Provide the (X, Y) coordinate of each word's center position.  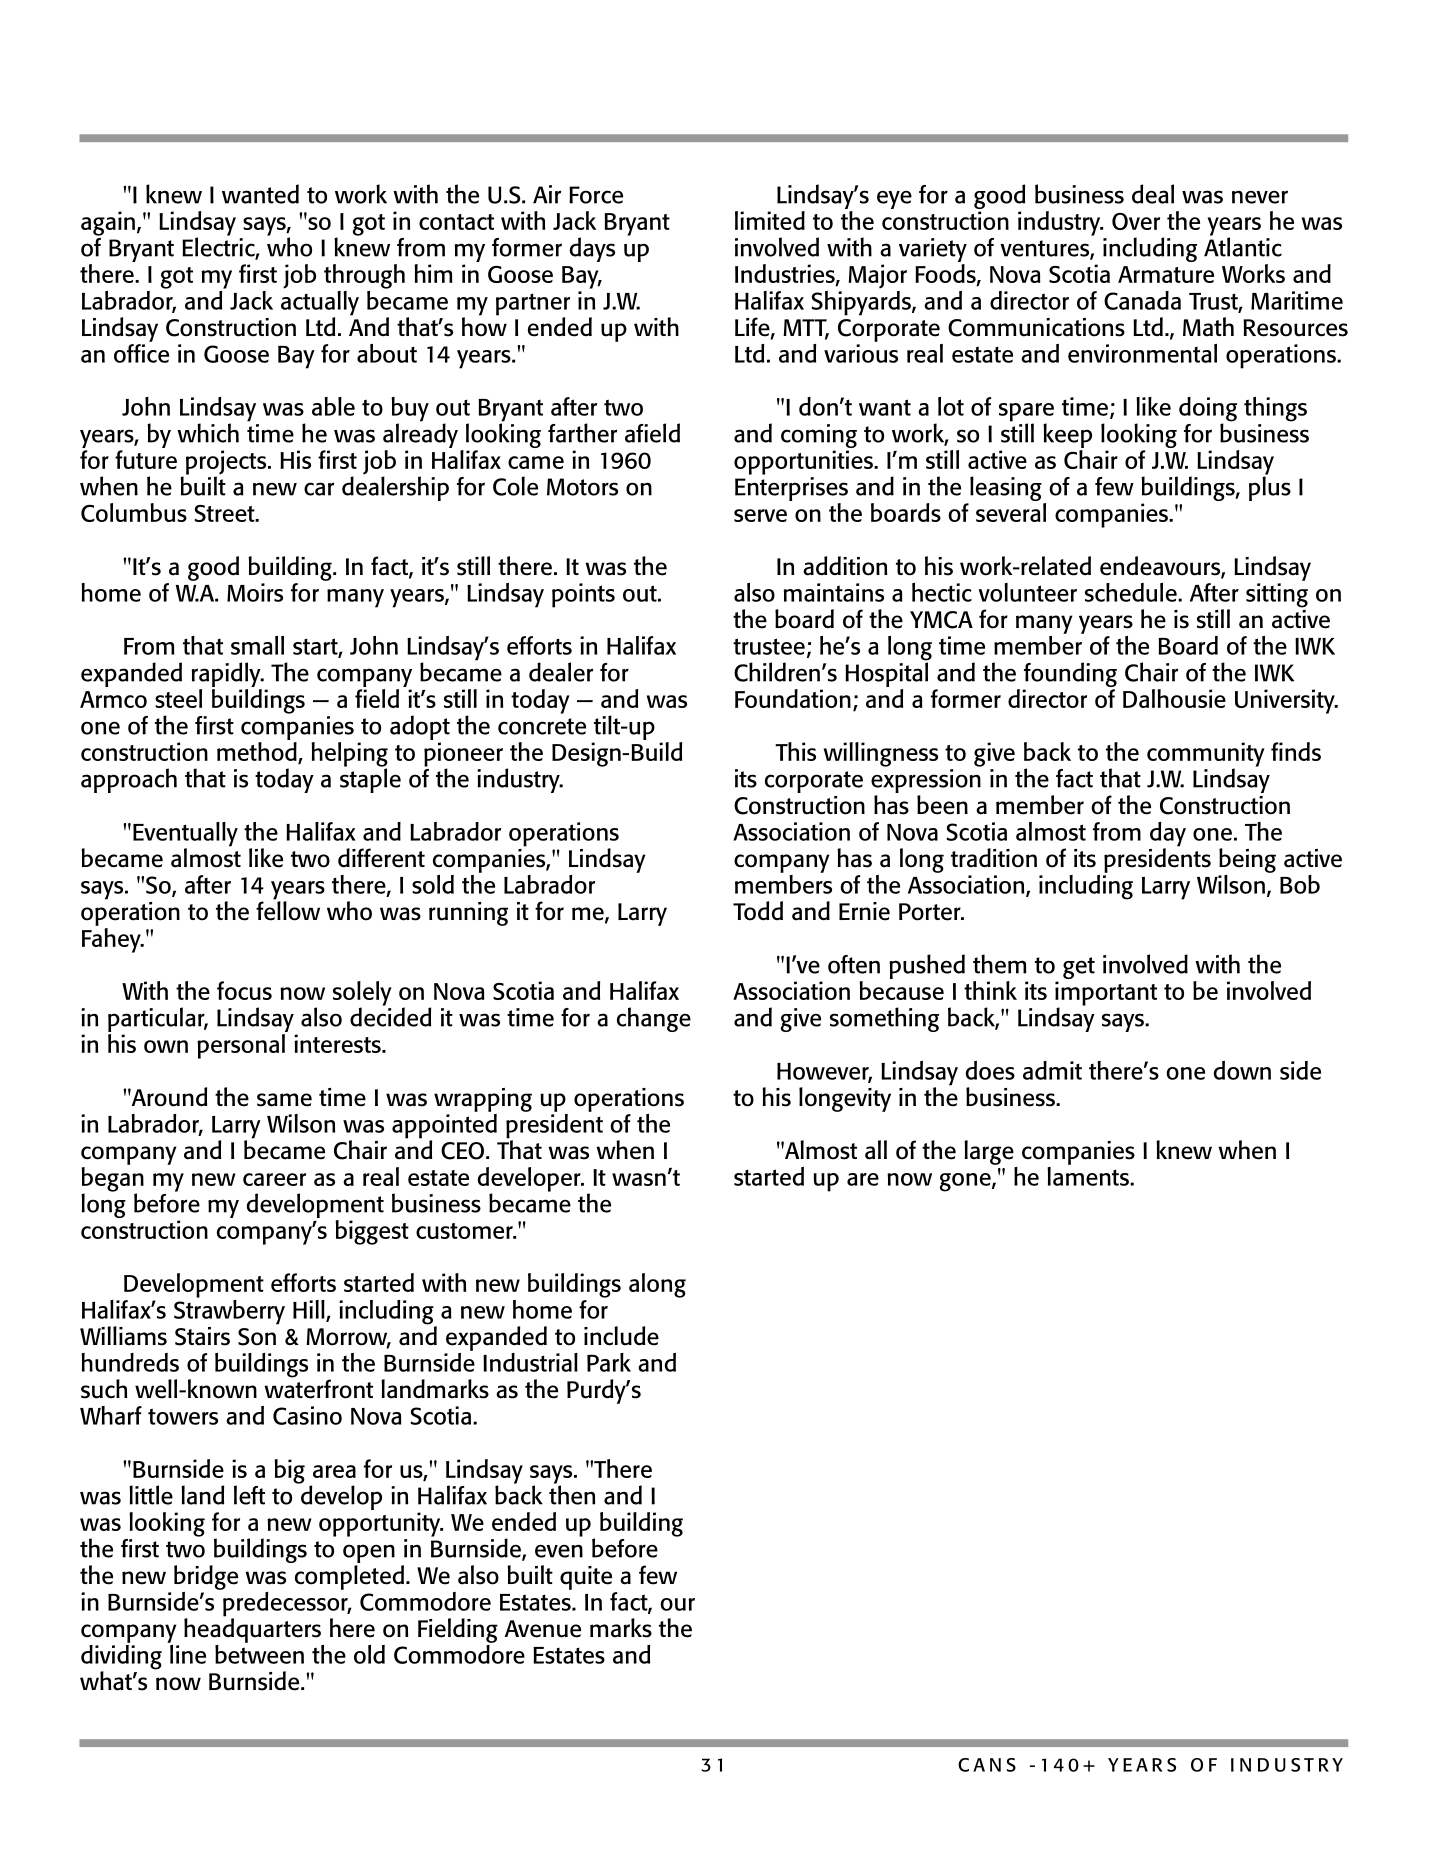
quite (586, 1578)
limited (770, 220)
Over (1136, 221)
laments (1089, 1175)
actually (320, 303)
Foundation (793, 698)
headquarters (252, 1629)
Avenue (543, 1629)
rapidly (227, 674)
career (274, 1179)
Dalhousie (1174, 698)
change (654, 1019)
